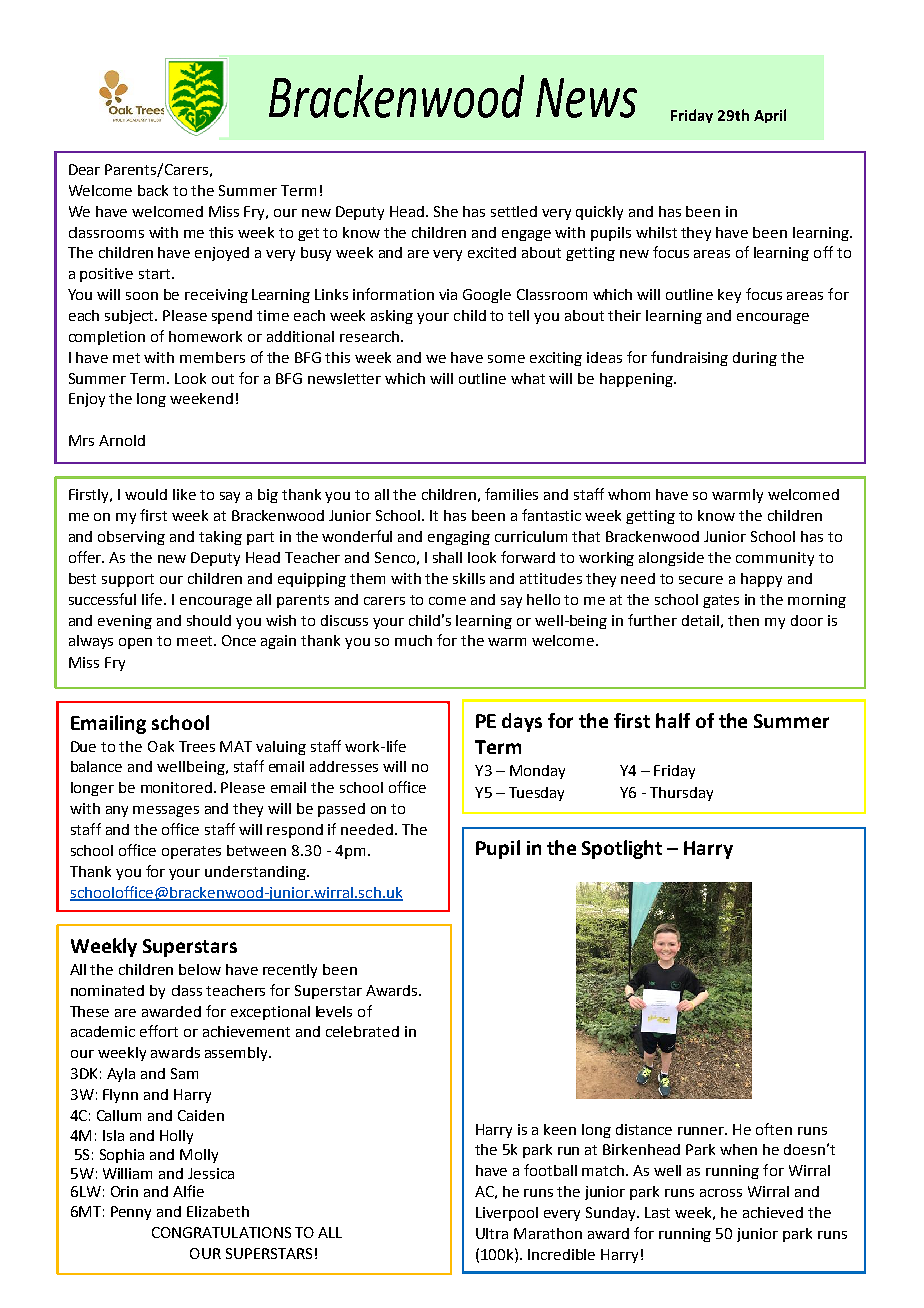  Describe the element at coordinates (131, 1213) in the image. I see `Penny` at that location.
